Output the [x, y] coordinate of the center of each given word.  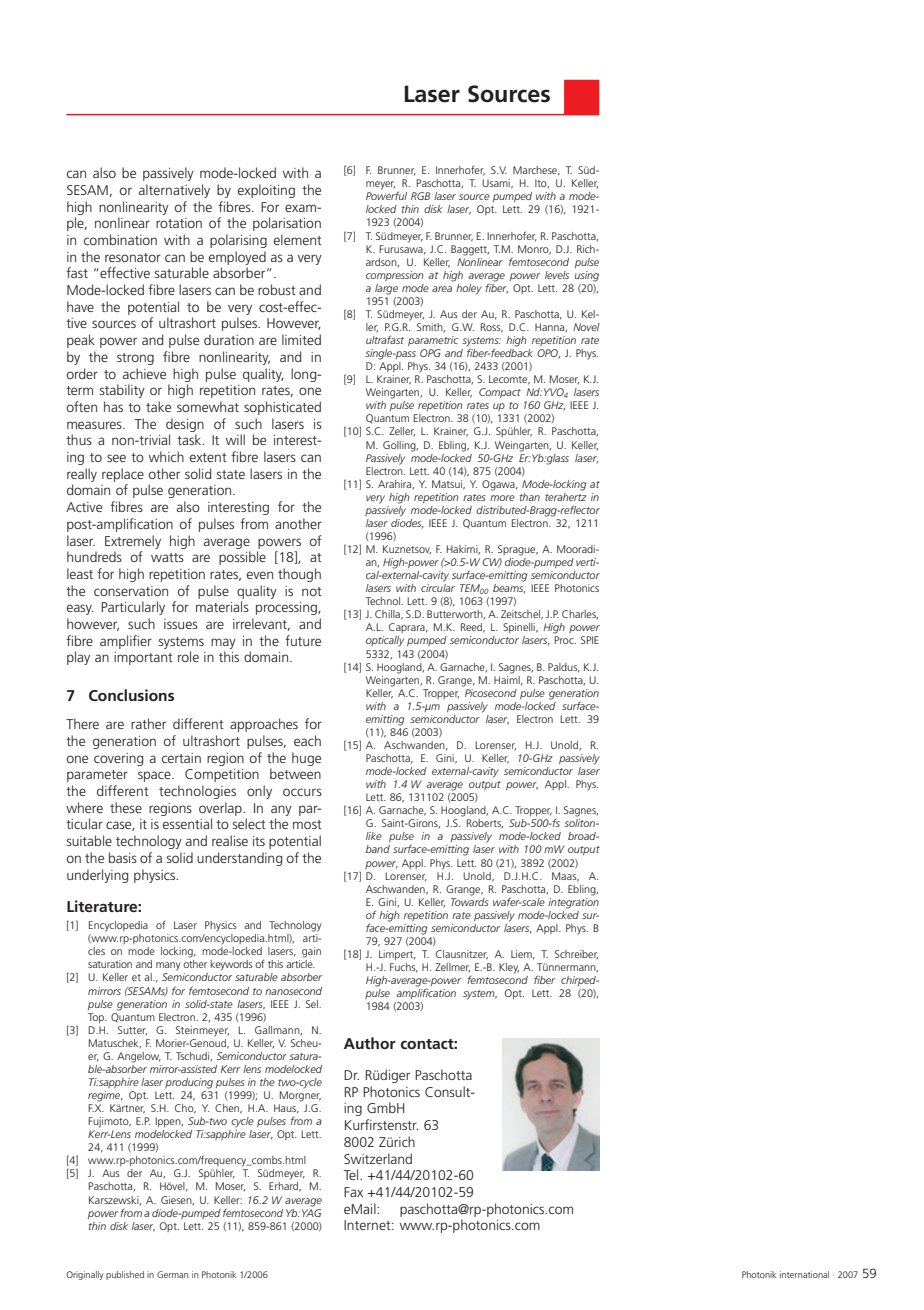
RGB [420, 196]
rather [148, 723]
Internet [368, 1225]
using [587, 276]
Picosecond [490, 691]
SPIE [590, 640]
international [804, 1274]
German [173, 1274]
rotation [179, 223]
